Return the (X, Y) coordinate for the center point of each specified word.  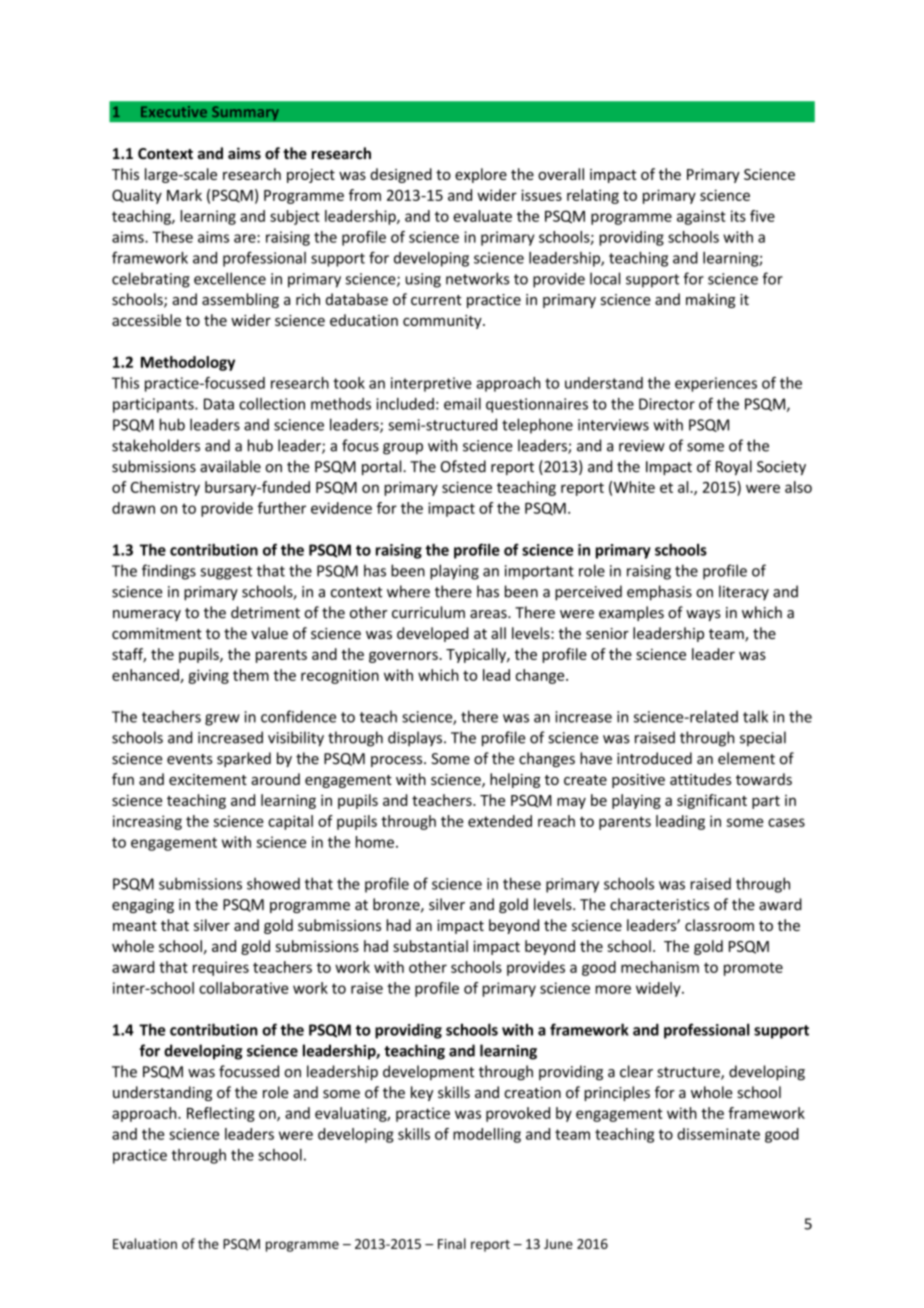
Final (452, 1243)
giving (208, 676)
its (738, 216)
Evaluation (145, 1243)
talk (755, 716)
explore (481, 175)
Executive (174, 111)
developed (432, 634)
